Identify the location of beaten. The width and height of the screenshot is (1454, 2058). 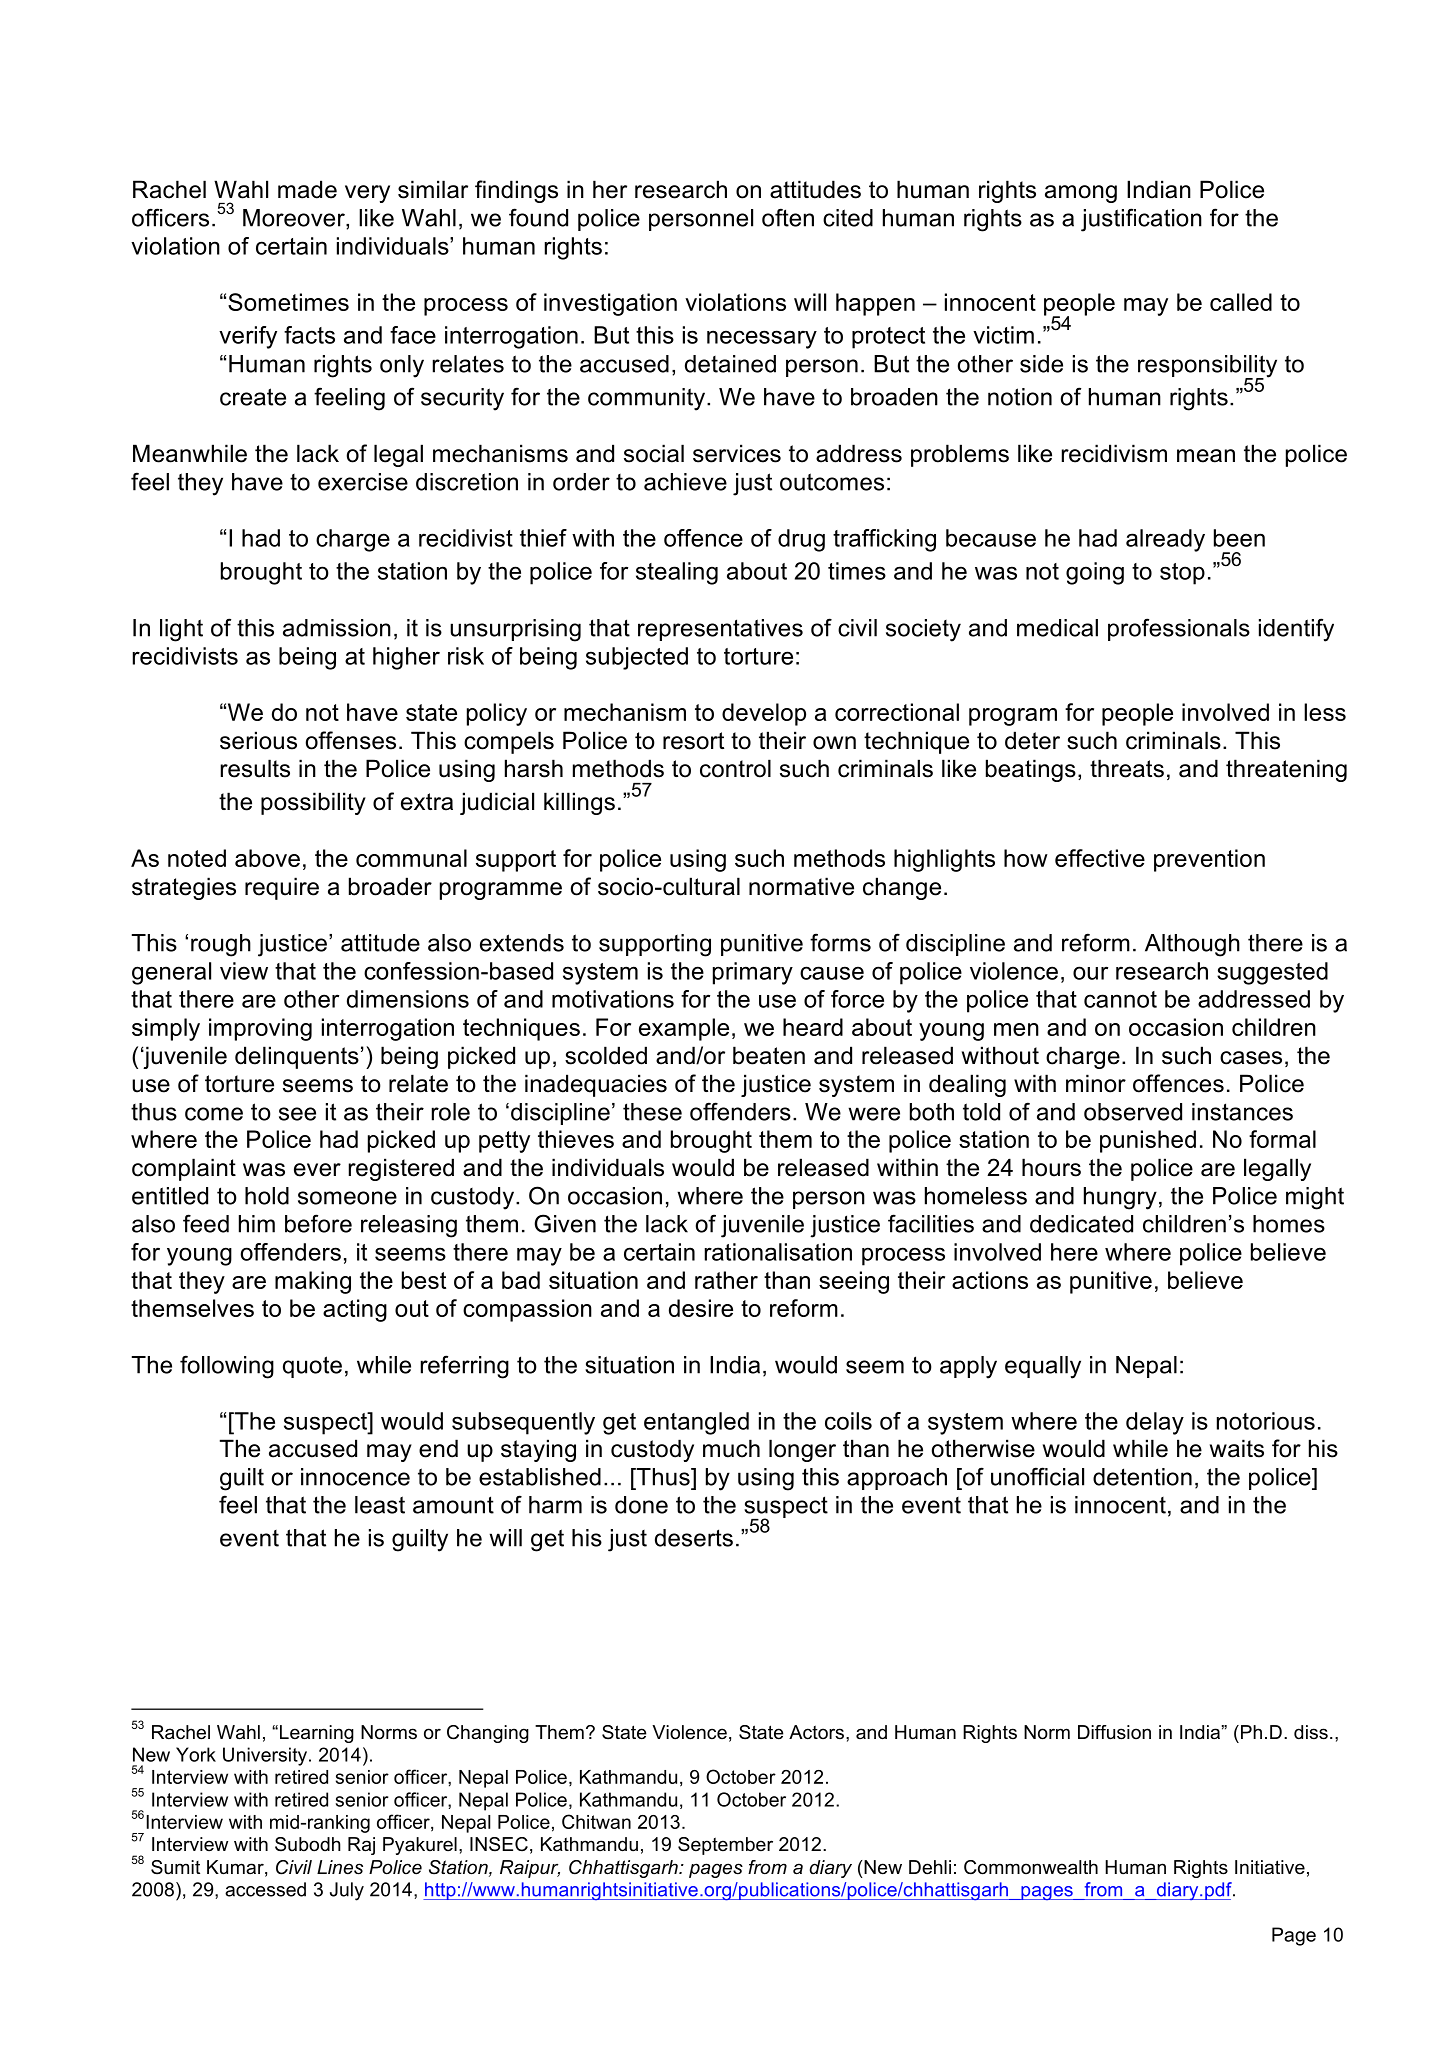
(769, 1055).
